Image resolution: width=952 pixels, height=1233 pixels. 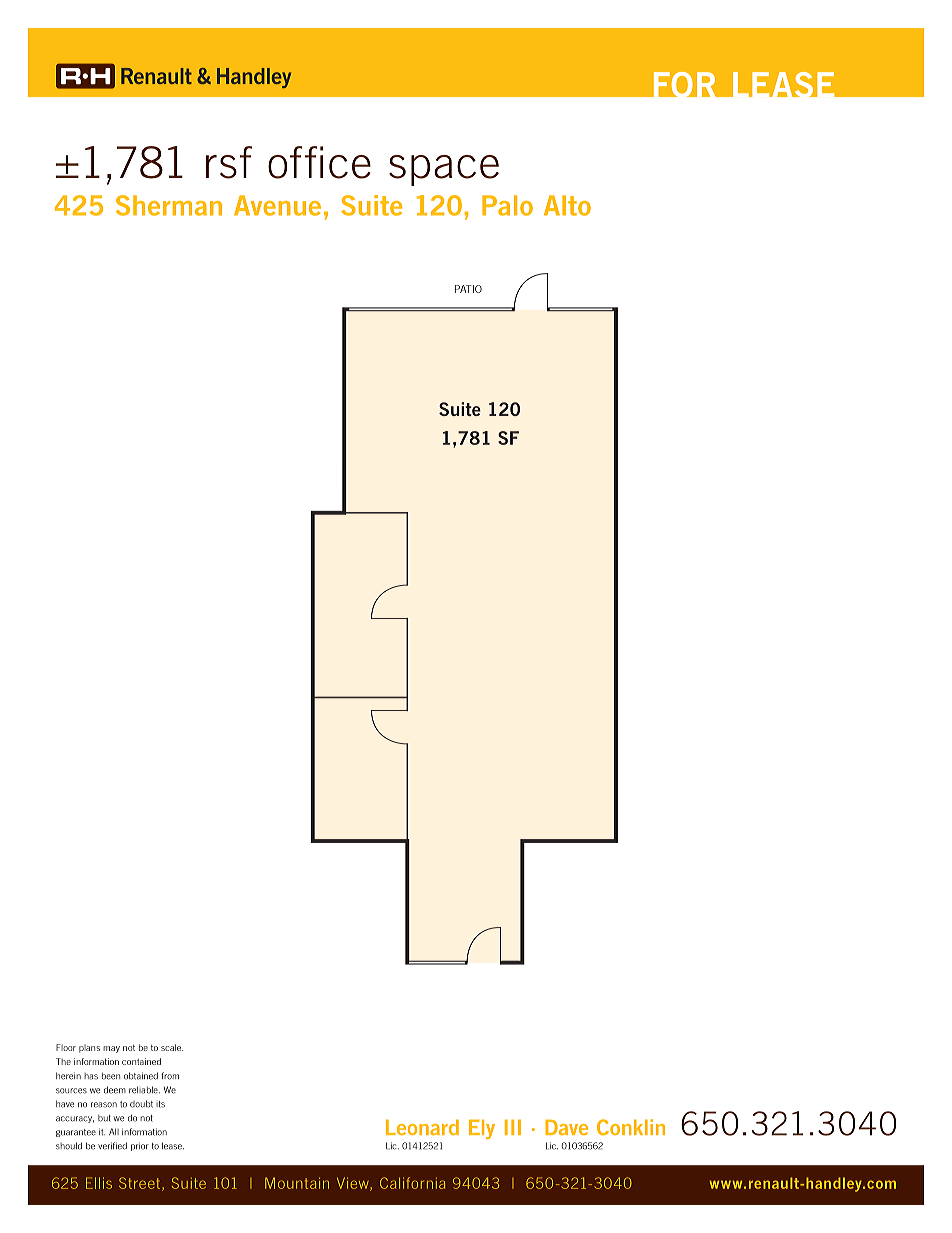 I want to click on Dave, so click(x=566, y=1127).
